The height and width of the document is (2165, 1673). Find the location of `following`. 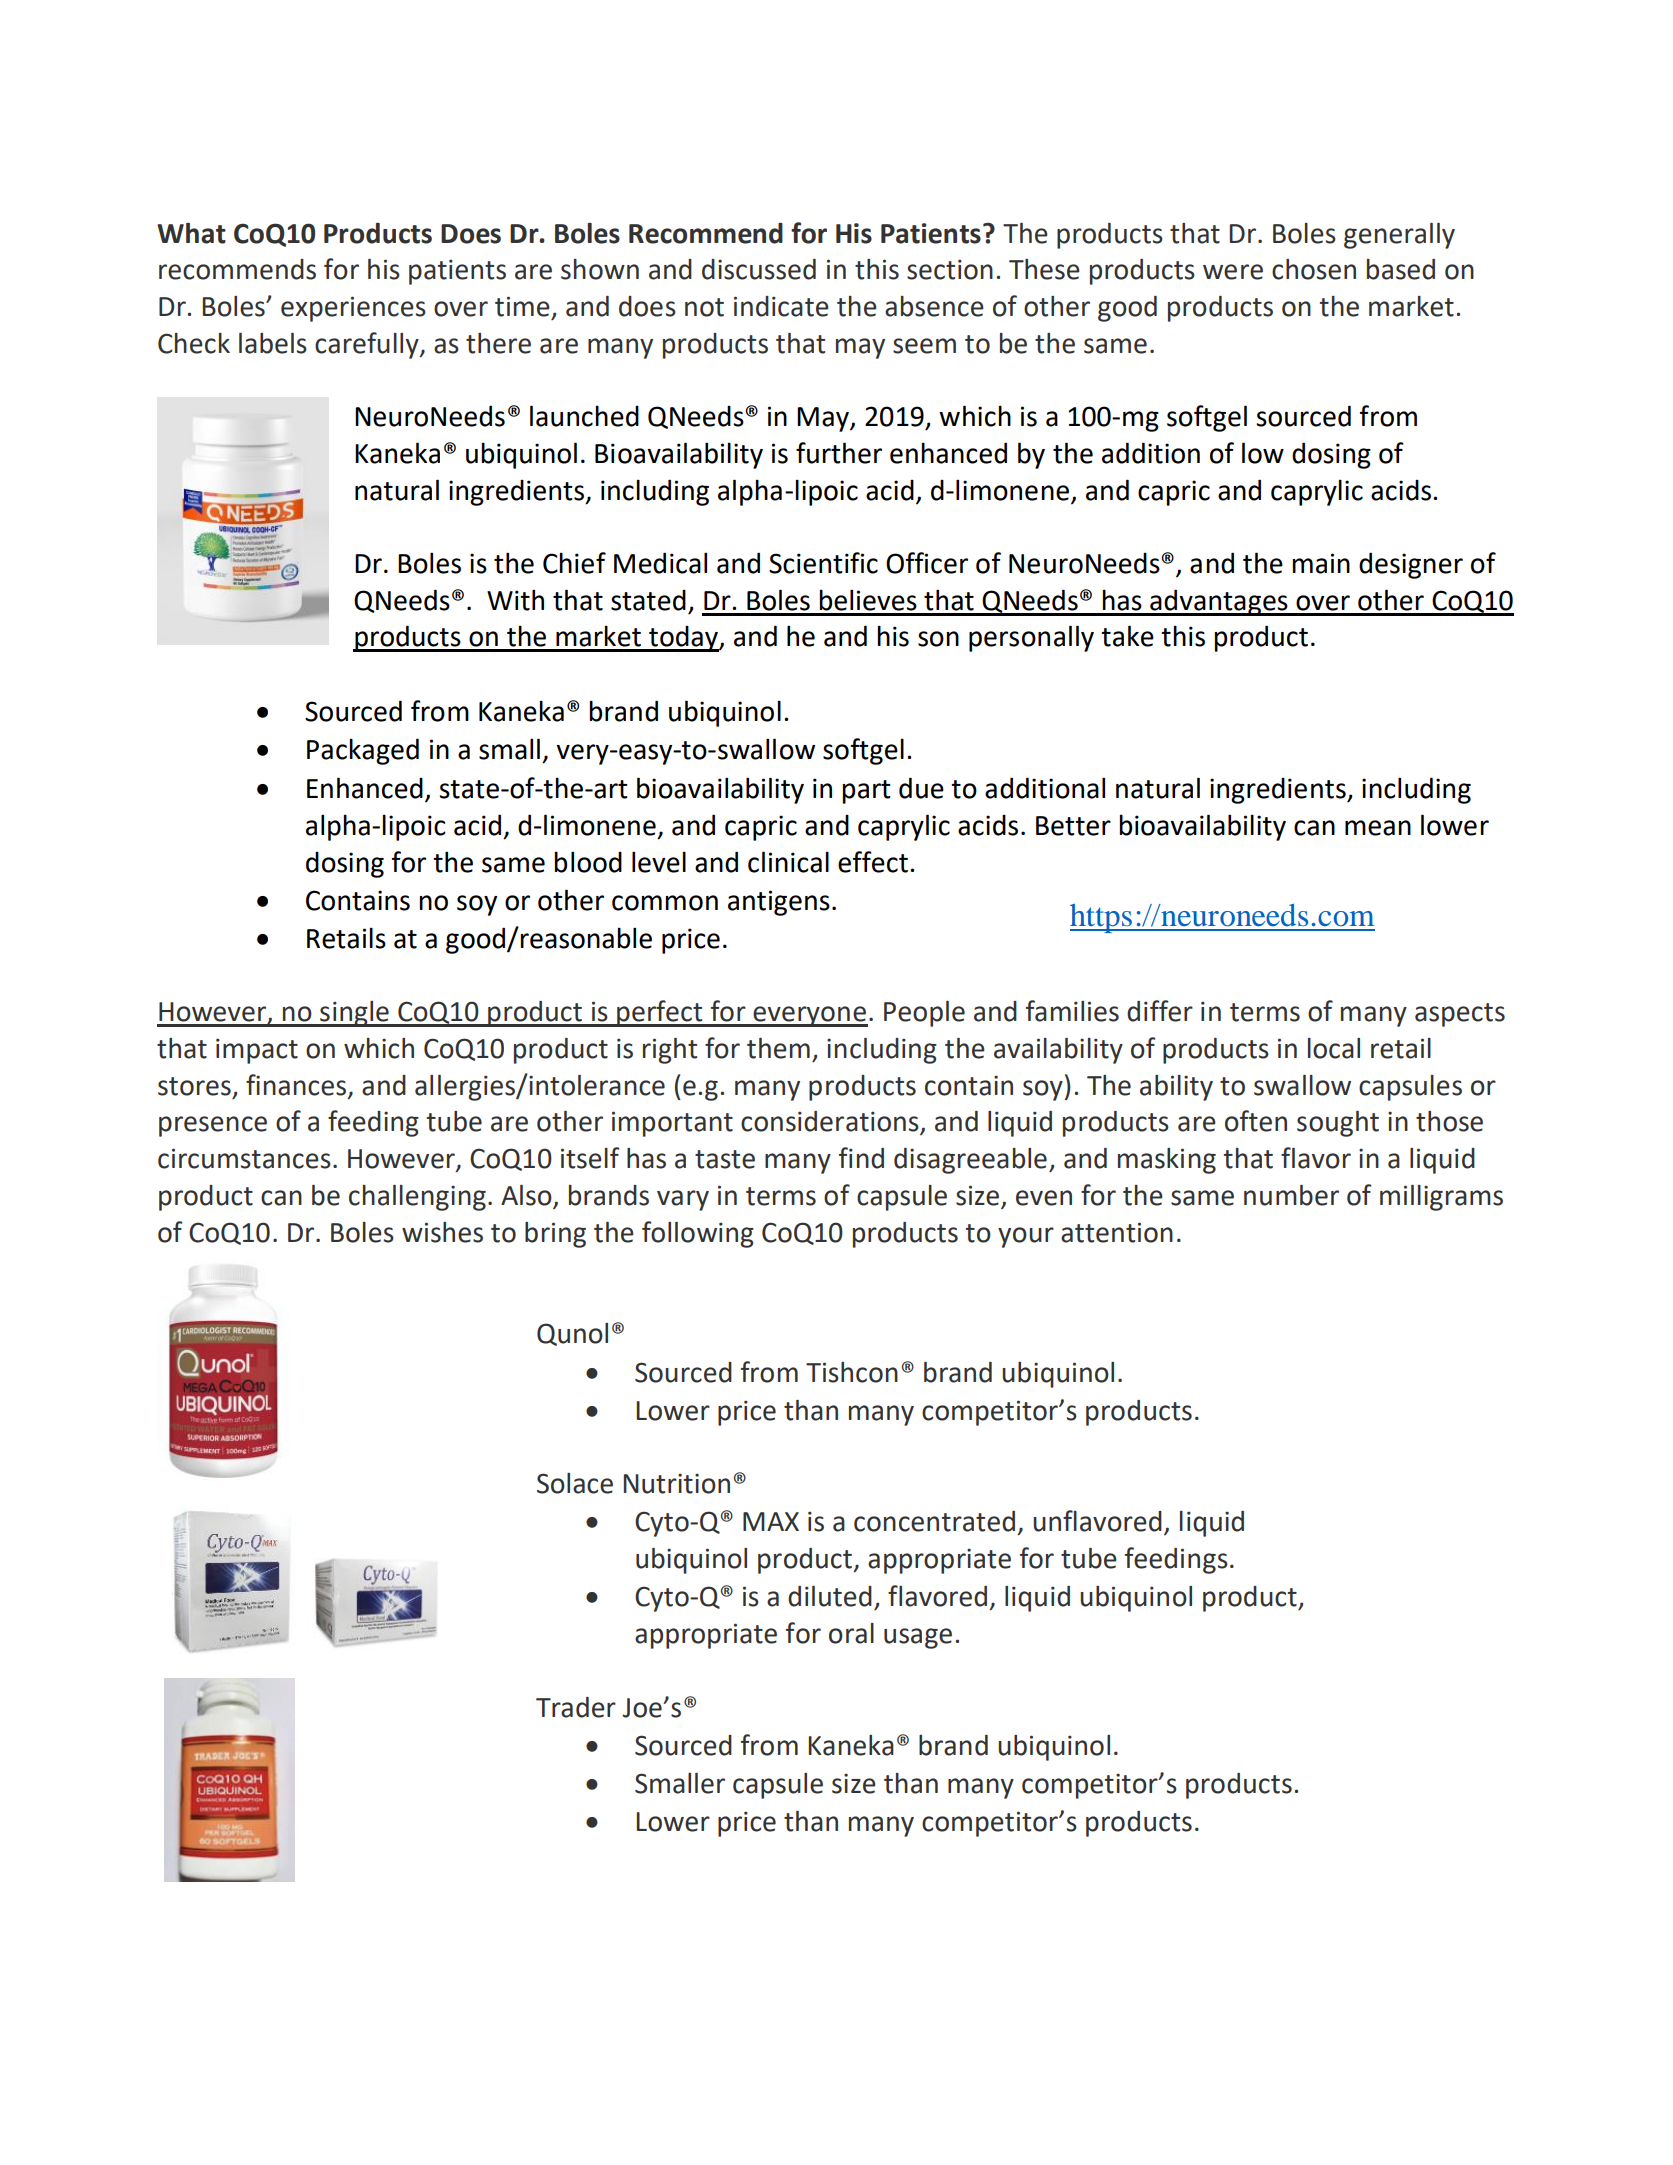

following is located at coordinates (698, 1234).
